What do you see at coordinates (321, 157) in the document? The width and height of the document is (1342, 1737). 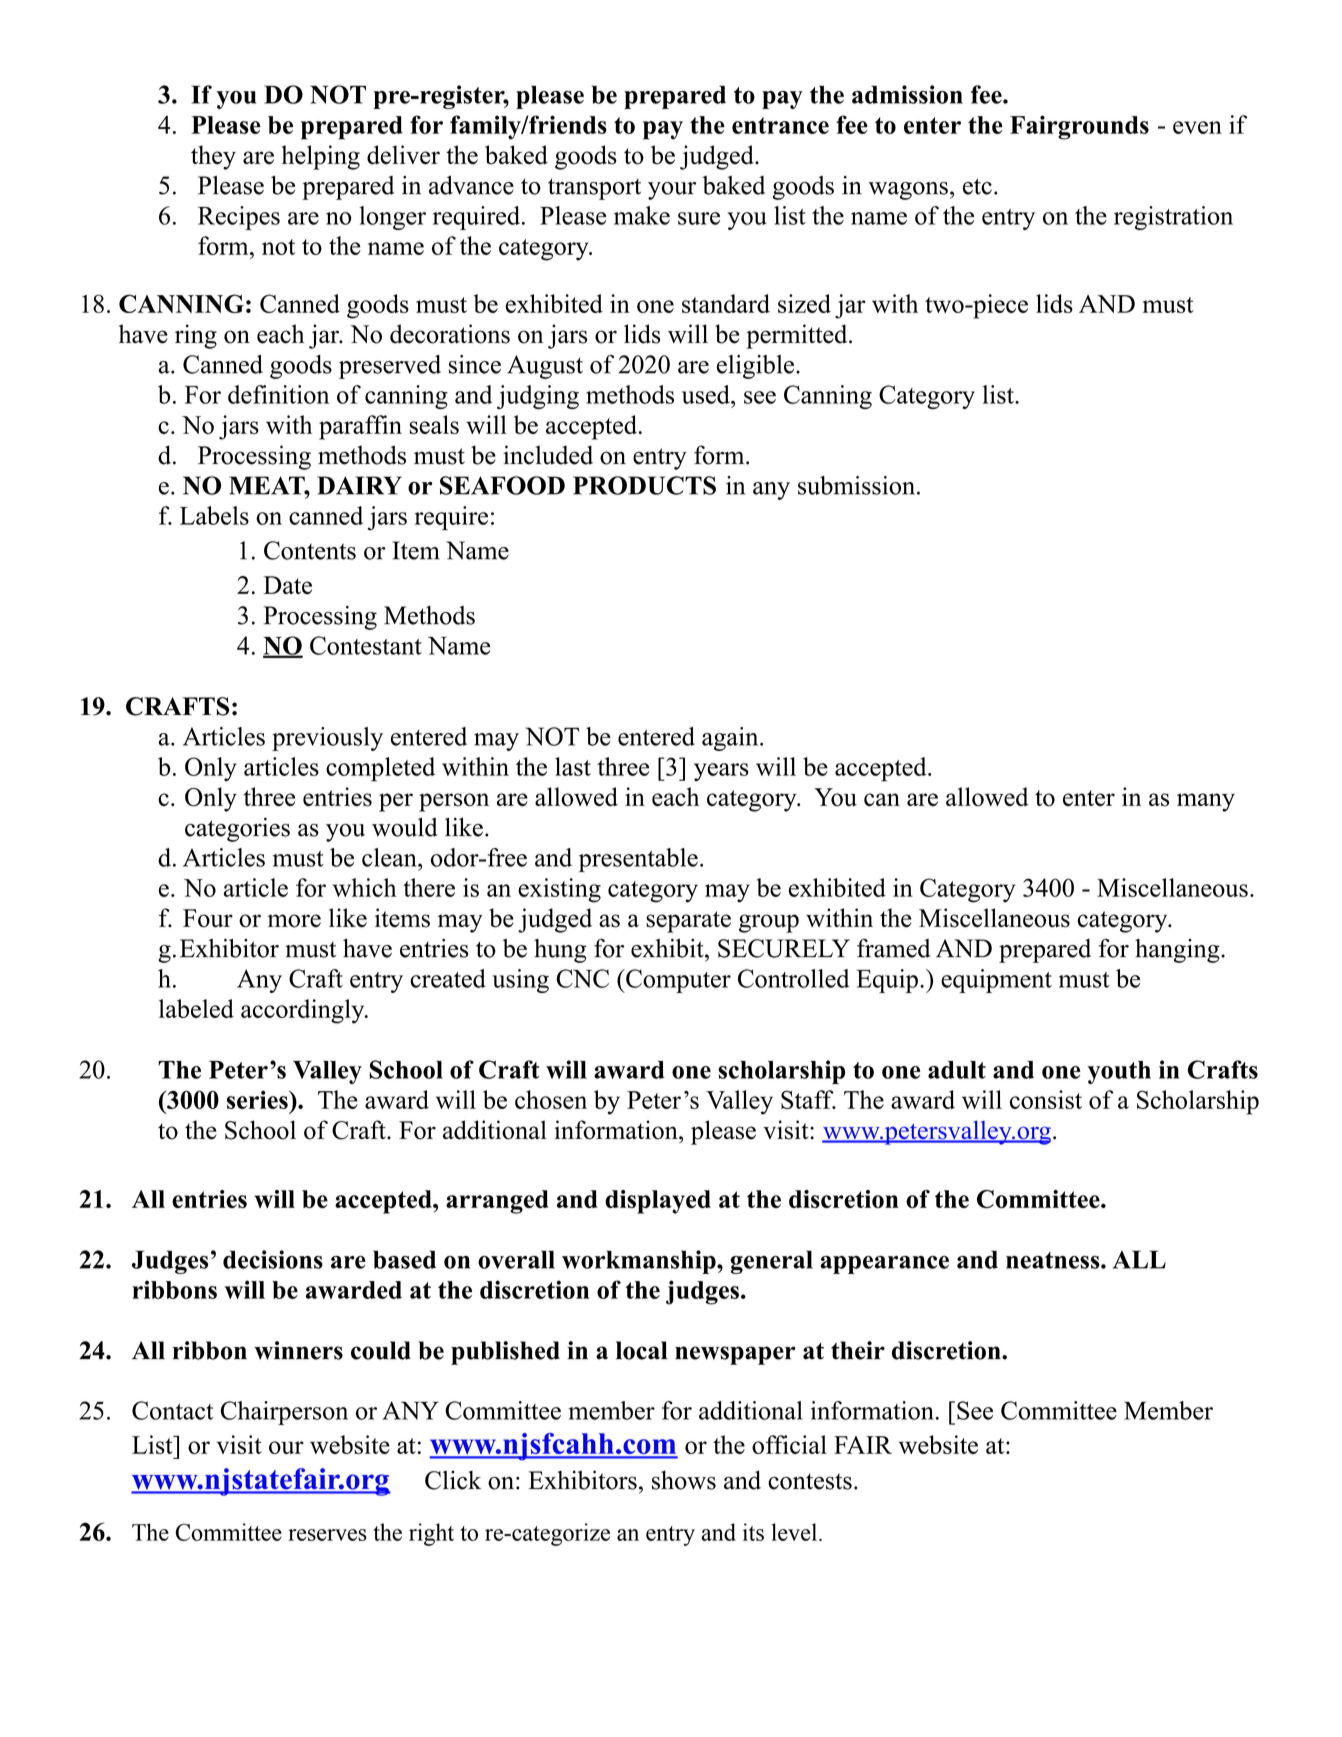 I see `helping` at bounding box center [321, 157].
